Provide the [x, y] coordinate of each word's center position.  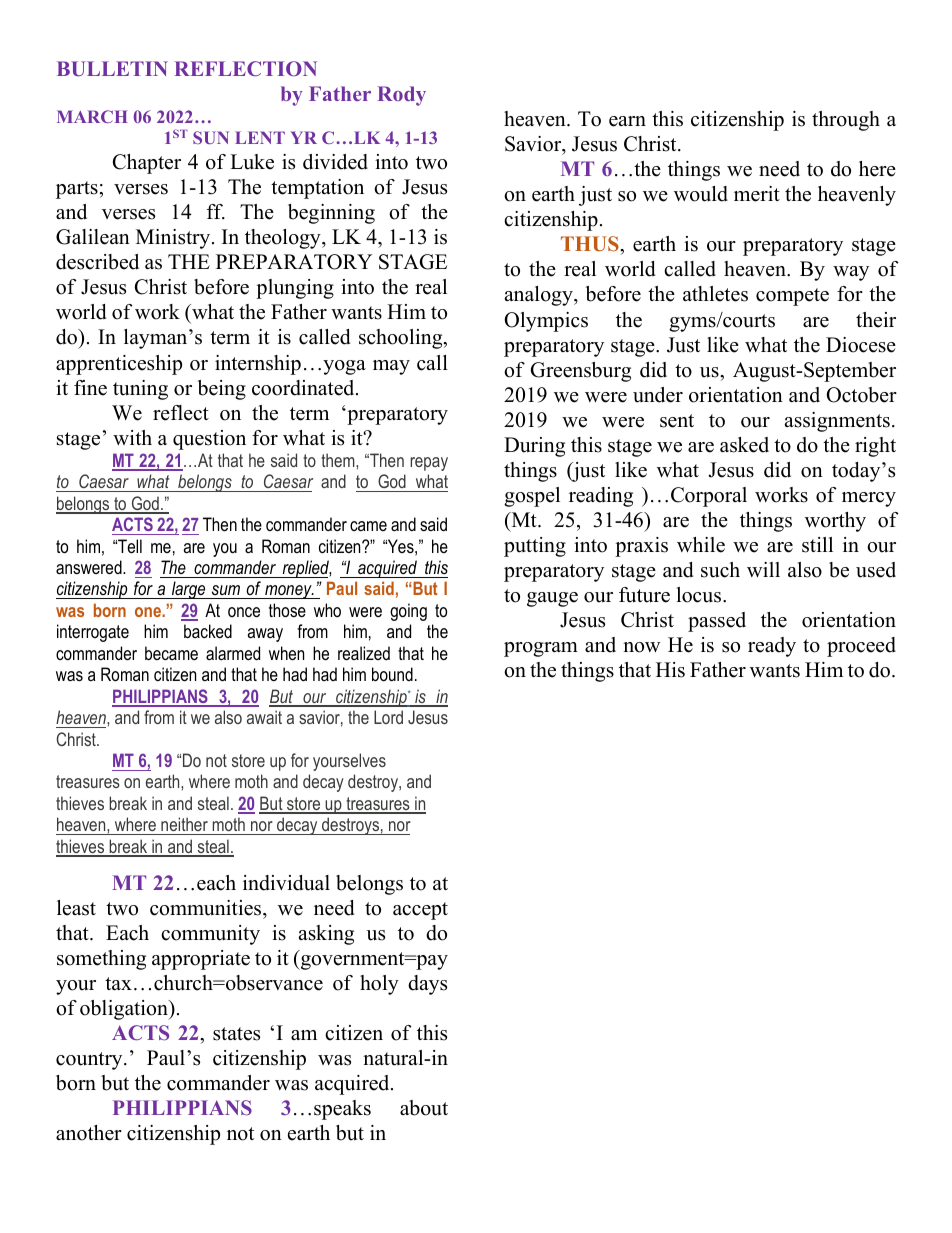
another [89, 1133]
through [846, 121]
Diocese [861, 345]
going [408, 612]
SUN [211, 137]
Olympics [546, 322]
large [188, 590]
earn [627, 121]
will [763, 569]
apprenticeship [119, 365]
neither [184, 826]
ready [772, 647]
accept [420, 911]
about [424, 1108]
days [427, 985]
